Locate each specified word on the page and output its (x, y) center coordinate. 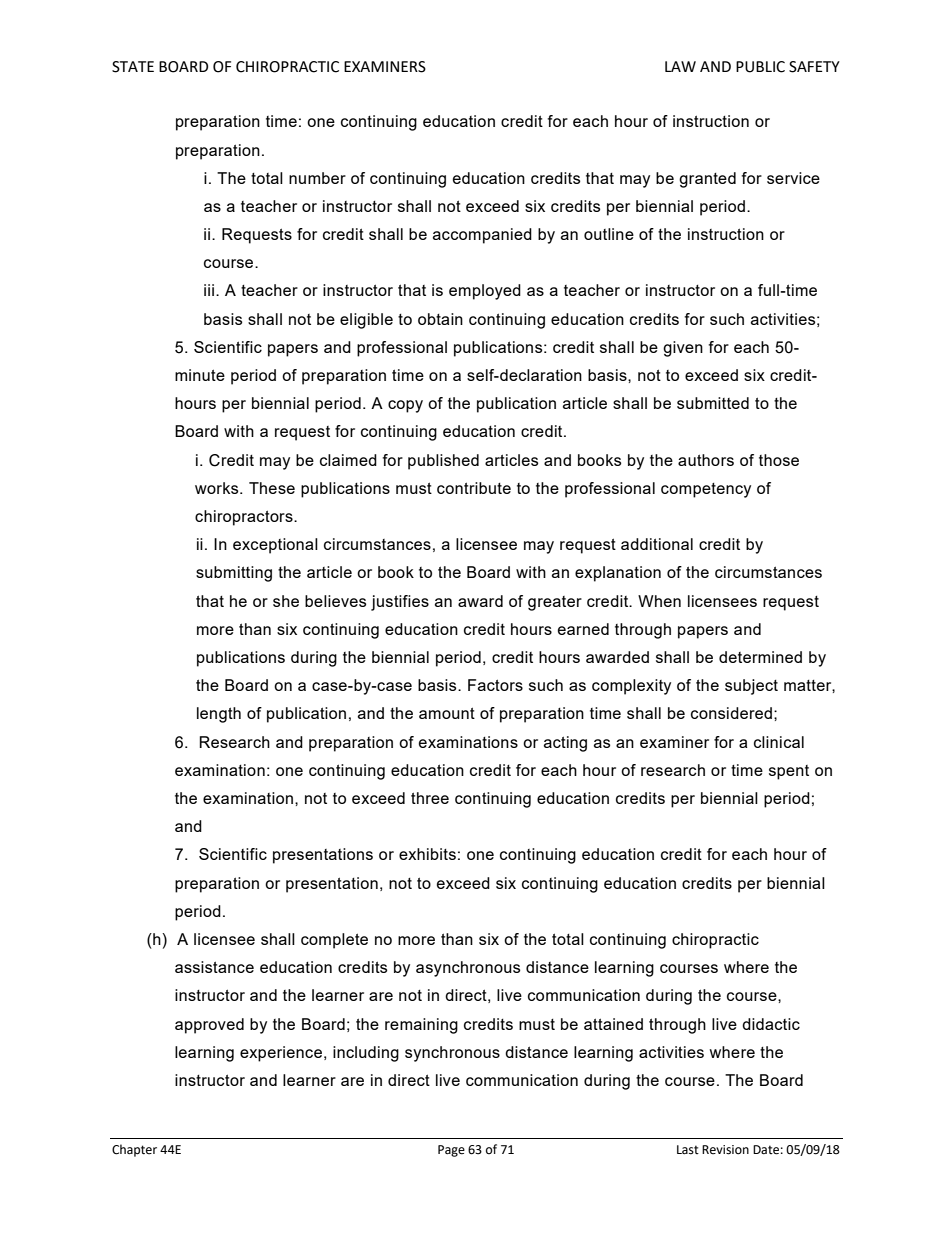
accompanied (482, 236)
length (219, 715)
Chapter (134, 1150)
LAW (680, 66)
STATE (133, 67)
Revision (725, 1150)
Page (451, 1151)
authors (706, 460)
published (443, 462)
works (218, 488)
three (430, 798)
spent (789, 772)
